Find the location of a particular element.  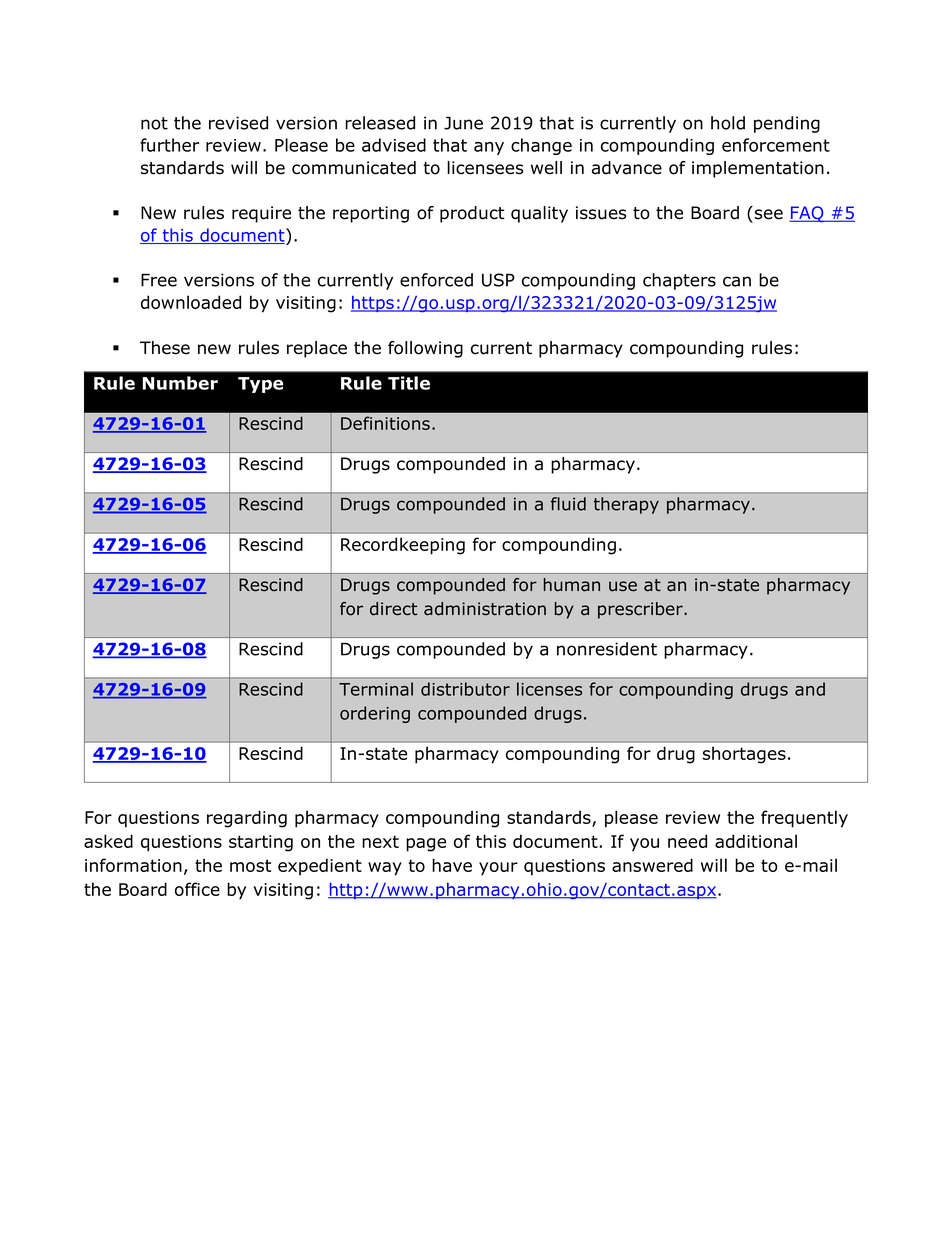

downloaded is located at coordinates (191, 302).
